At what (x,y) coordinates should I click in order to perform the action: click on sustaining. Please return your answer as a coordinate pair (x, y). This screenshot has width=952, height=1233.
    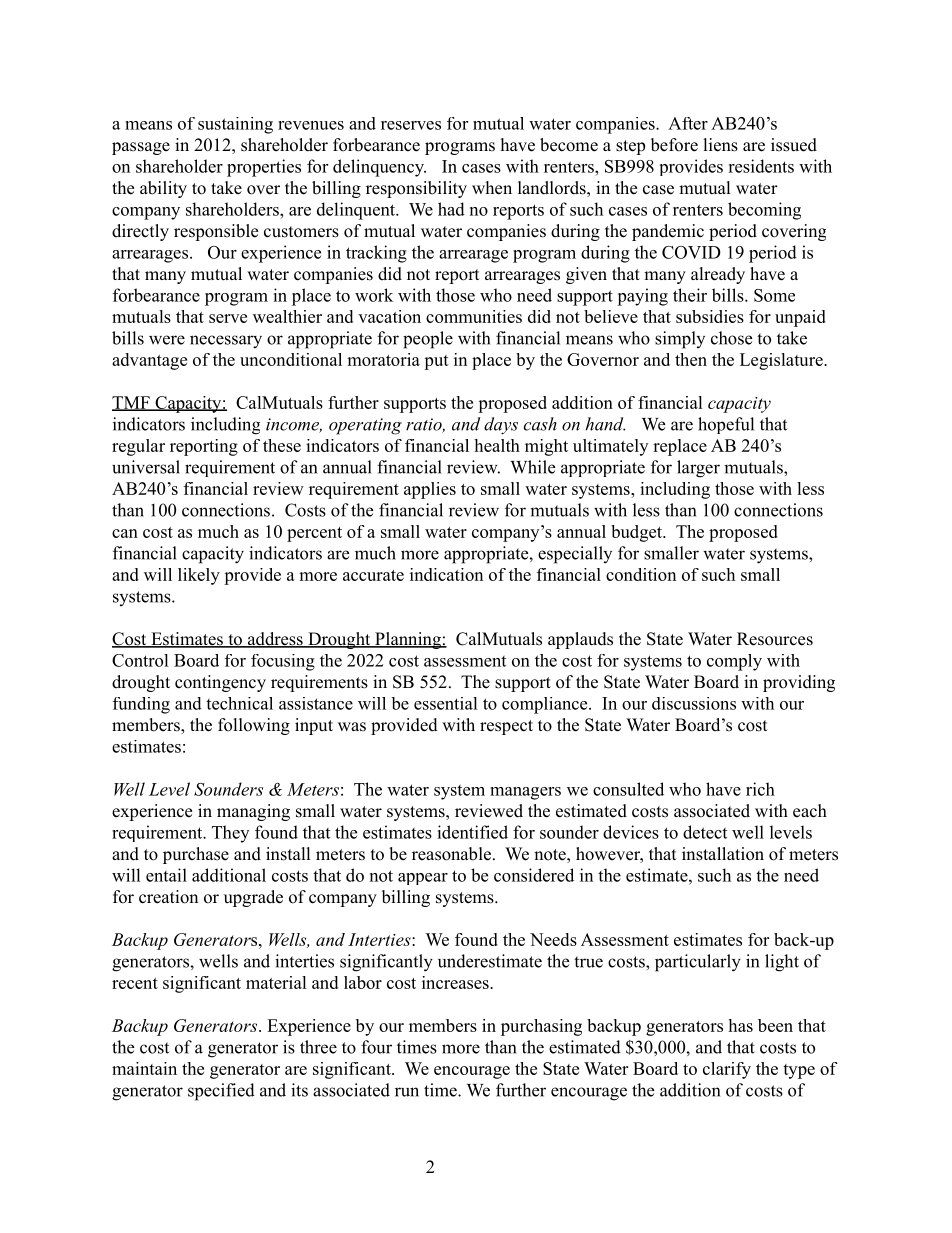
    Looking at the image, I should click on (235, 125).
